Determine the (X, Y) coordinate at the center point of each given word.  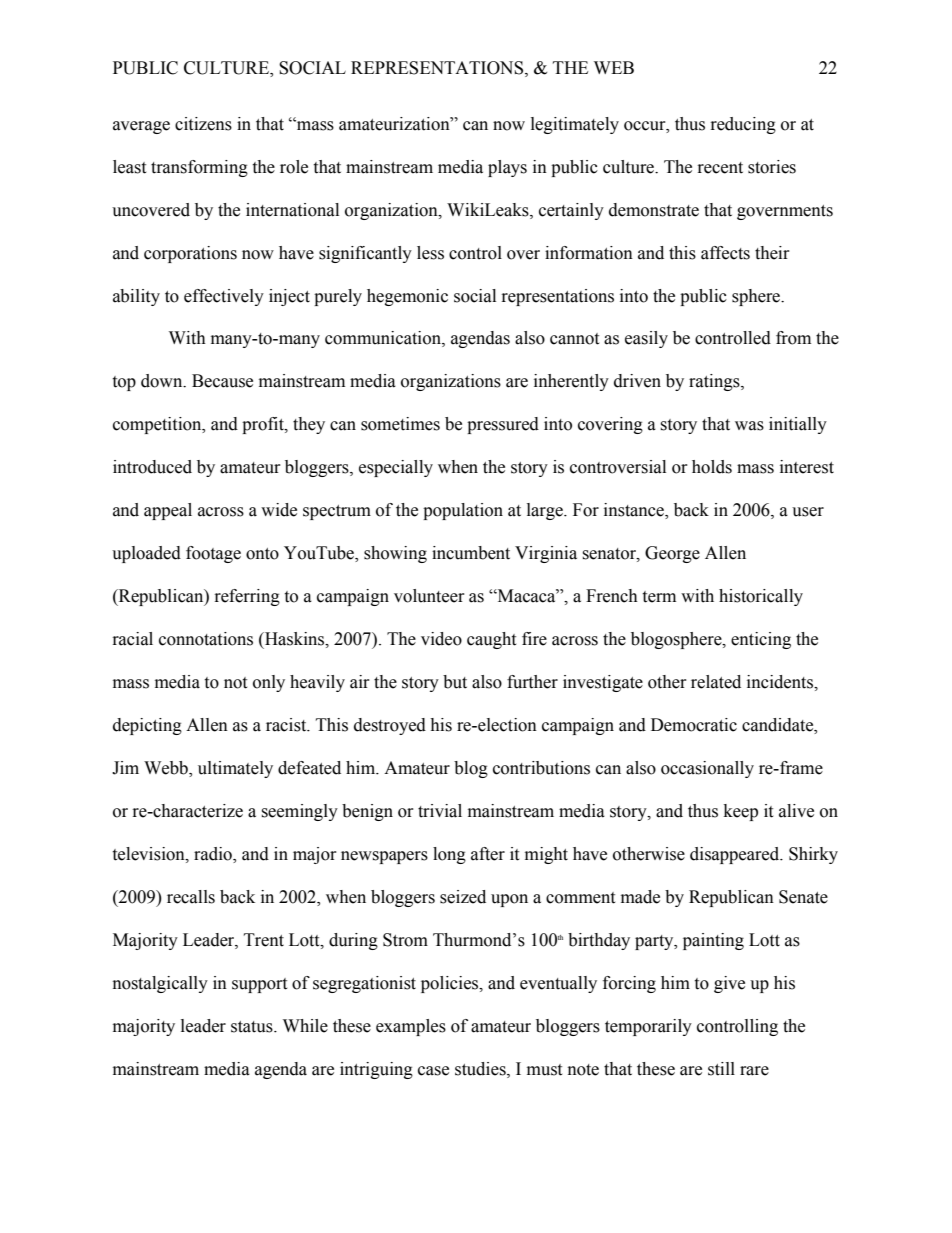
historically (761, 597)
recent (720, 168)
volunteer (429, 596)
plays (507, 168)
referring (247, 597)
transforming (199, 168)
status (253, 1027)
